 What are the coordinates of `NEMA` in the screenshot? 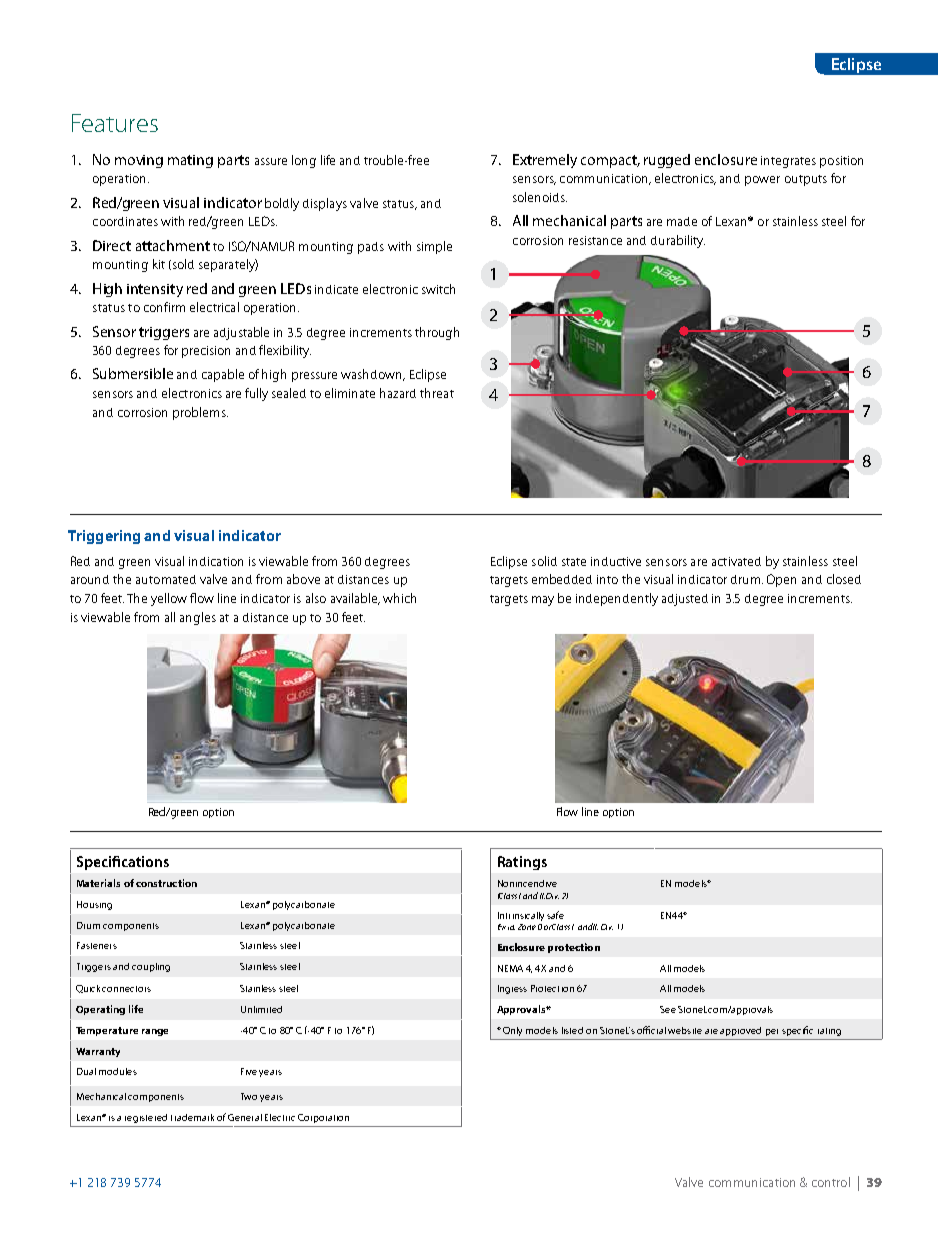 It's located at (510, 968).
